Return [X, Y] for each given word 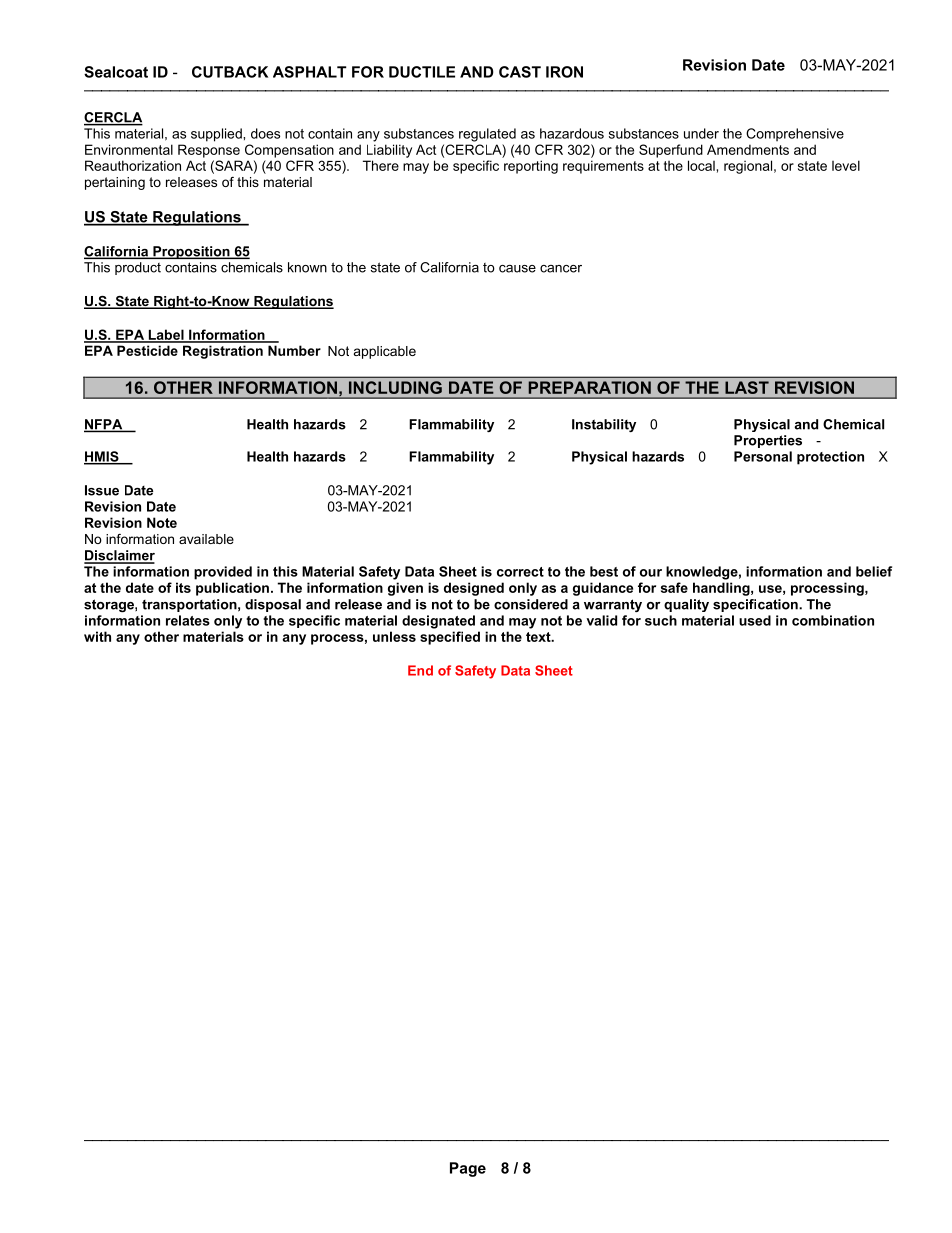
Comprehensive [795, 134]
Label [166, 335]
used [755, 620]
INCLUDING [395, 387]
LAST [747, 387]
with [97, 636]
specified [450, 638]
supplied [217, 135]
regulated [487, 135]
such [661, 620]
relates [188, 620]
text [539, 637]
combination [833, 620]
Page [468, 1169]
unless [394, 636]
